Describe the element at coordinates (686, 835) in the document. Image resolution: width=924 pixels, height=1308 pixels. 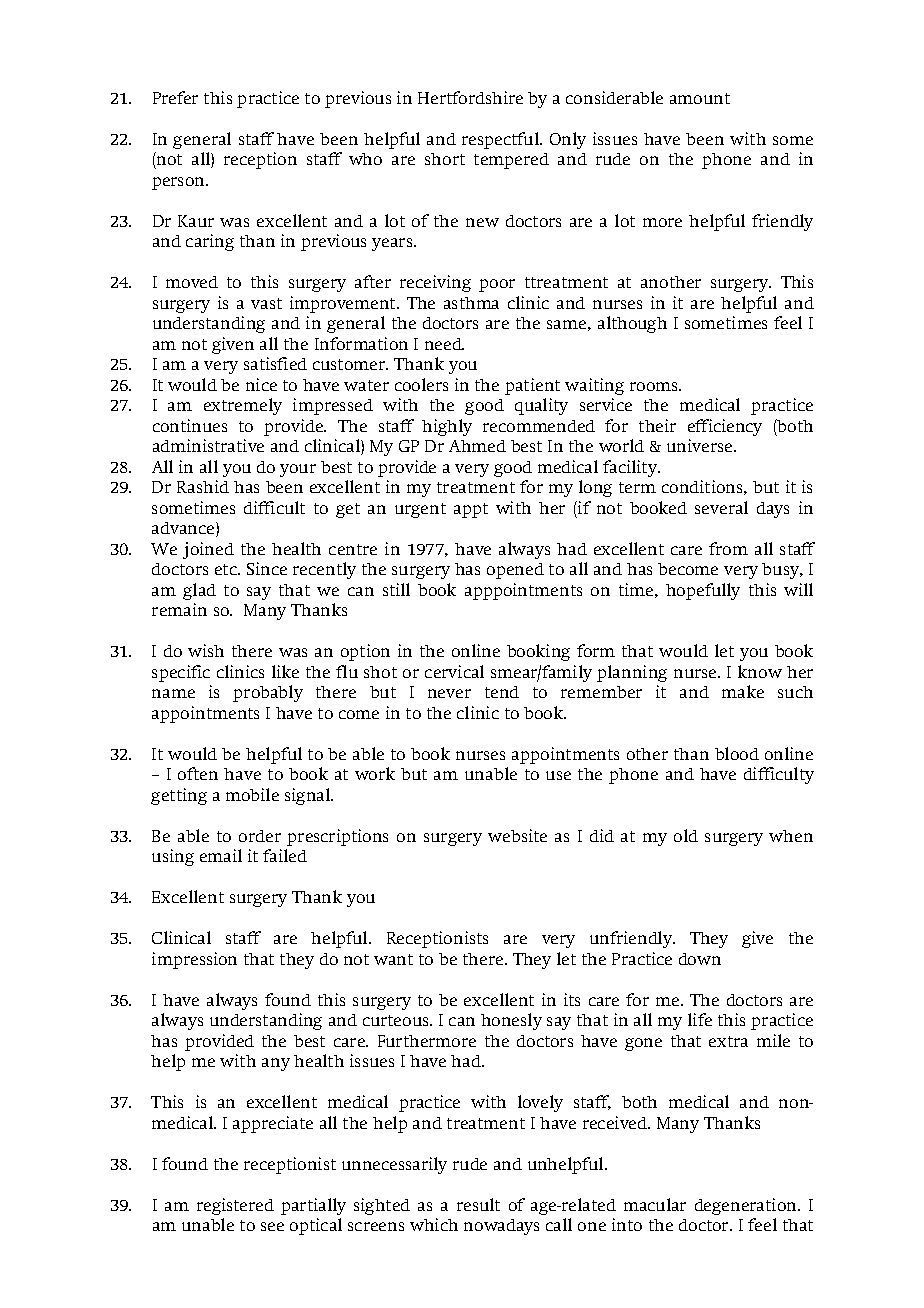
I see `old` at that location.
